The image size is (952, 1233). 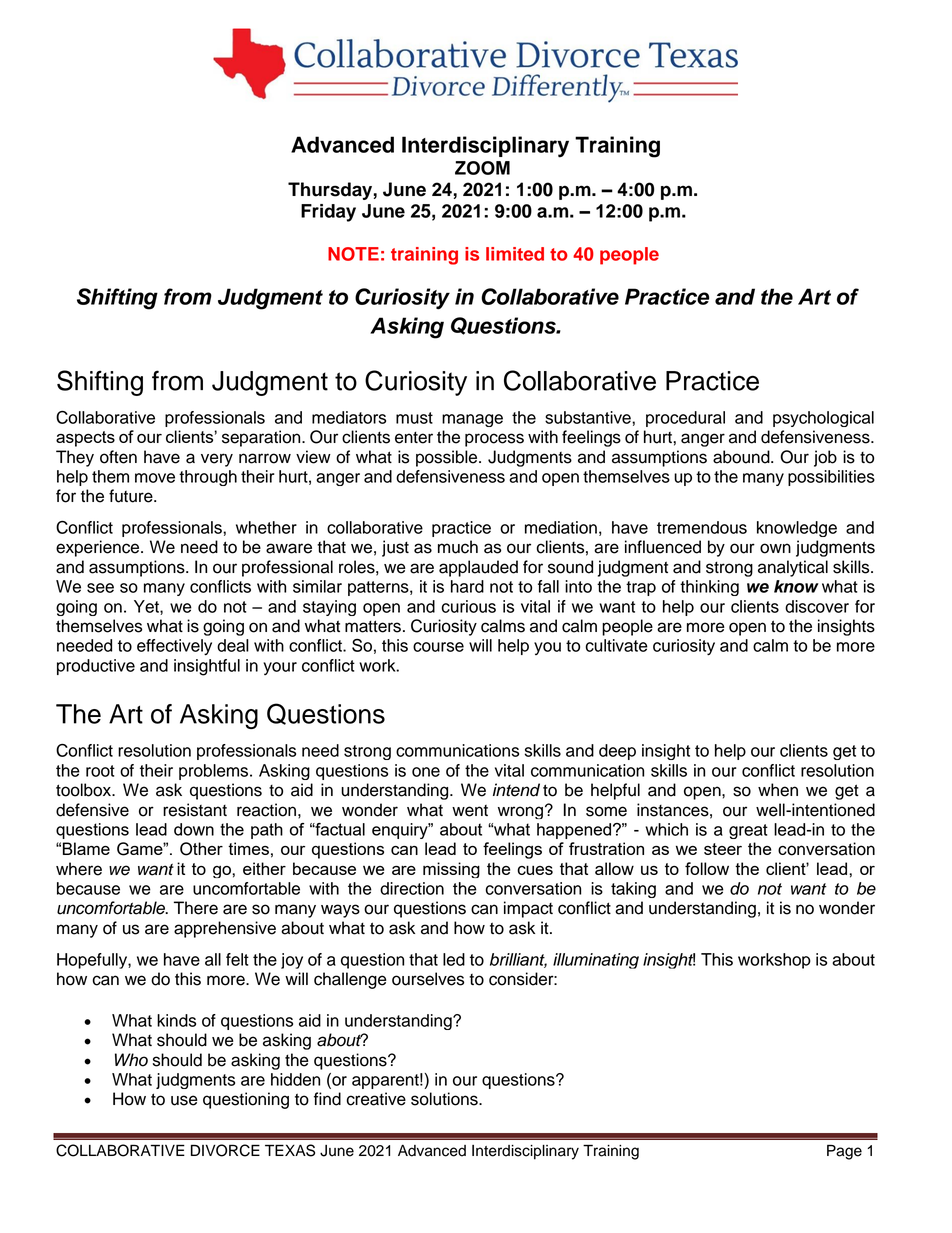 What do you see at coordinates (817, 606) in the screenshot?
I see `discover` at bounding box center [817, 606].
